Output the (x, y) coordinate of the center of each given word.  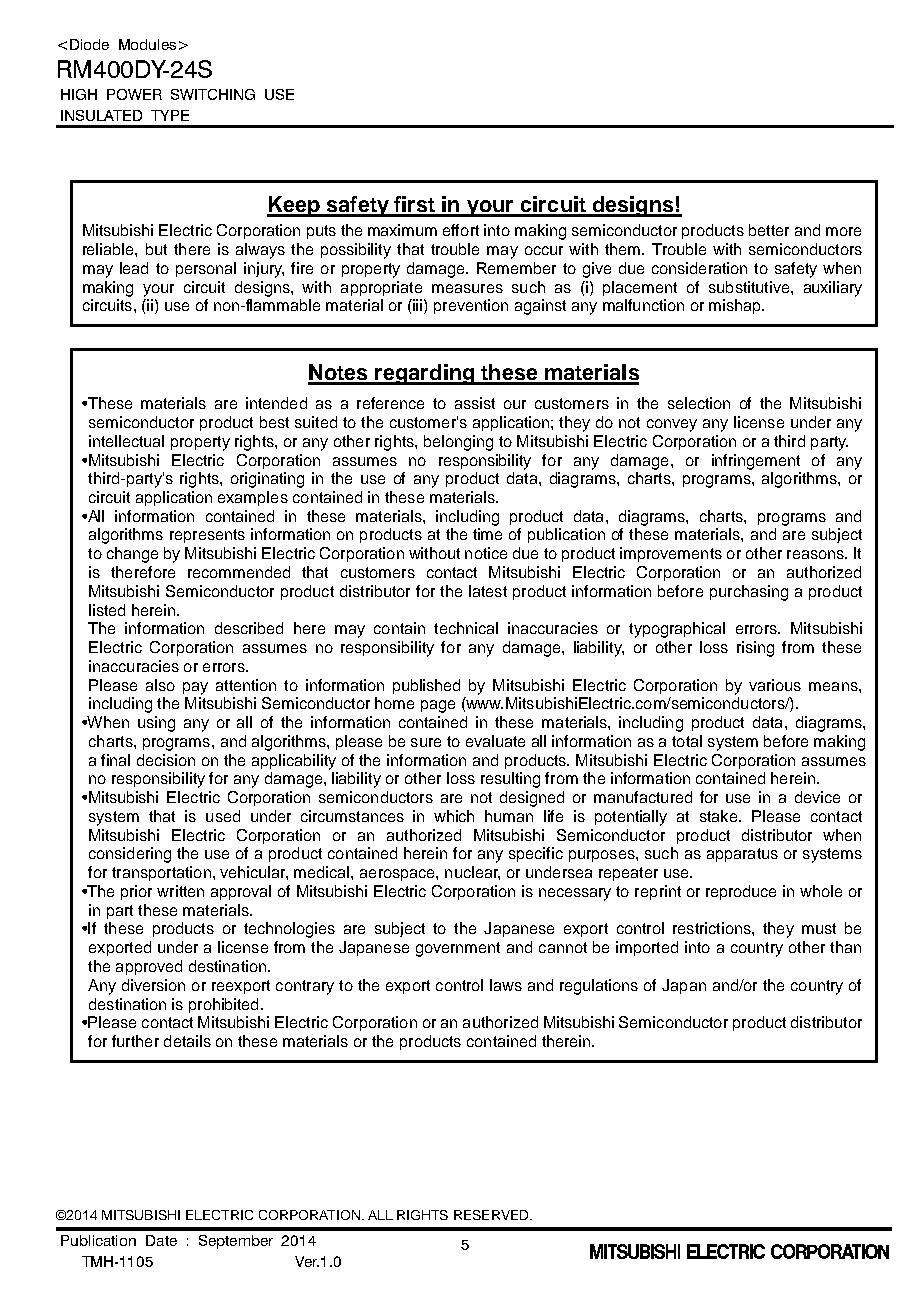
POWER (134, 94)
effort (461, 230)
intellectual (126, 441)
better (769, 230)
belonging (458, 443)
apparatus (742, 855)
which (454, 816)
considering (130, 855)
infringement (756, 462)
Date (161, 1240)
